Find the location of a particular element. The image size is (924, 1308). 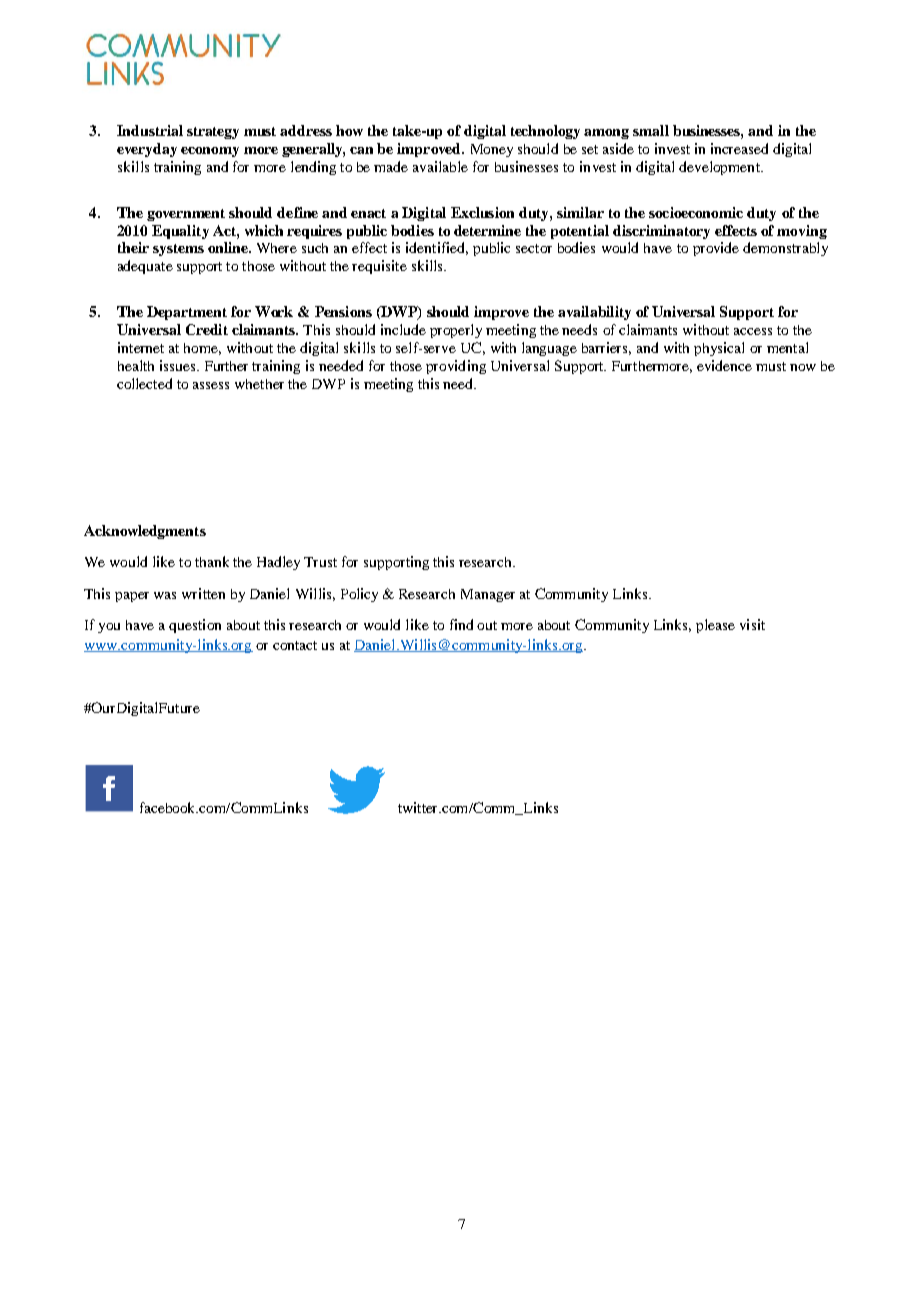

find is located at coordinates (461, 624).
